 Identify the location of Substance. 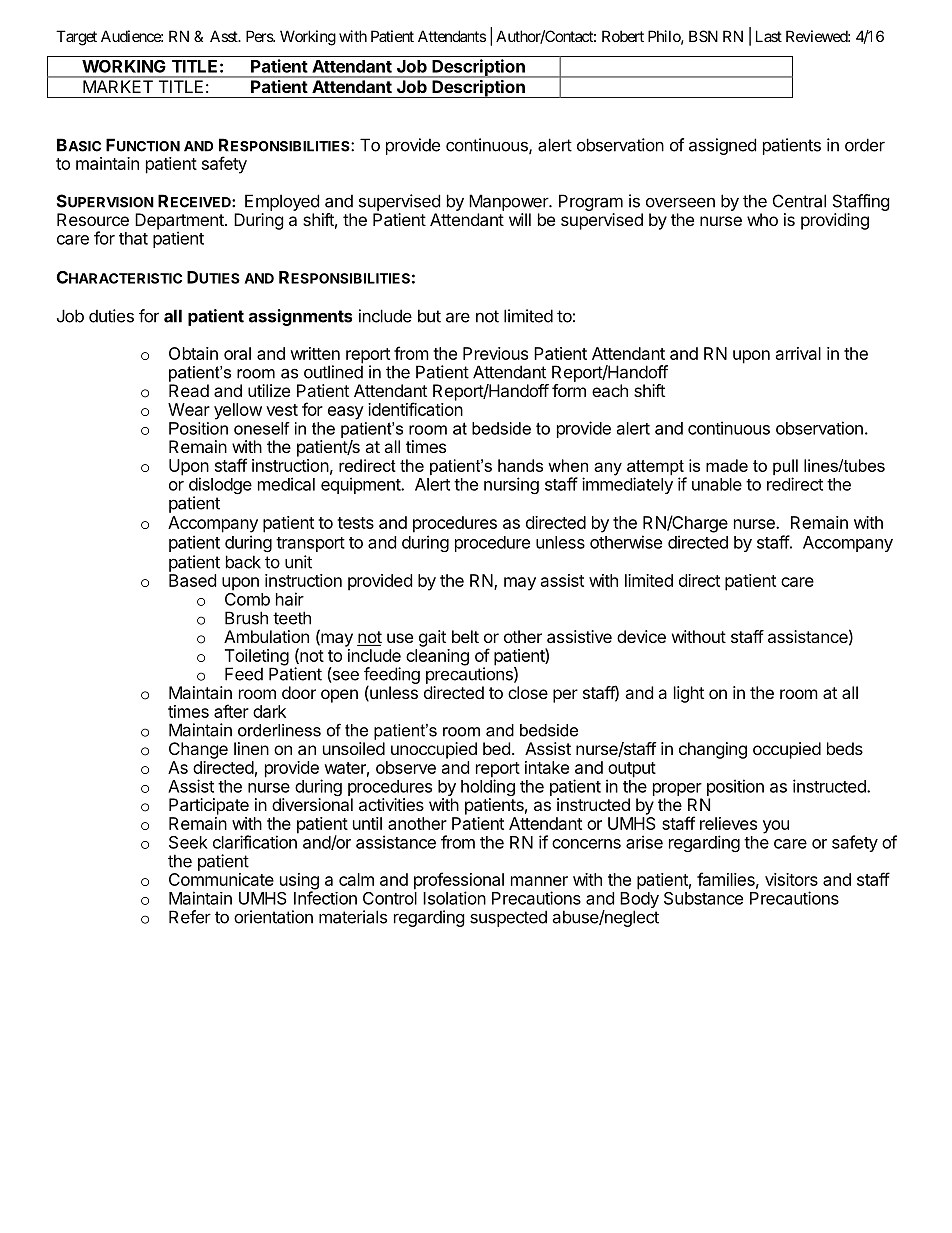
(703, 898).
